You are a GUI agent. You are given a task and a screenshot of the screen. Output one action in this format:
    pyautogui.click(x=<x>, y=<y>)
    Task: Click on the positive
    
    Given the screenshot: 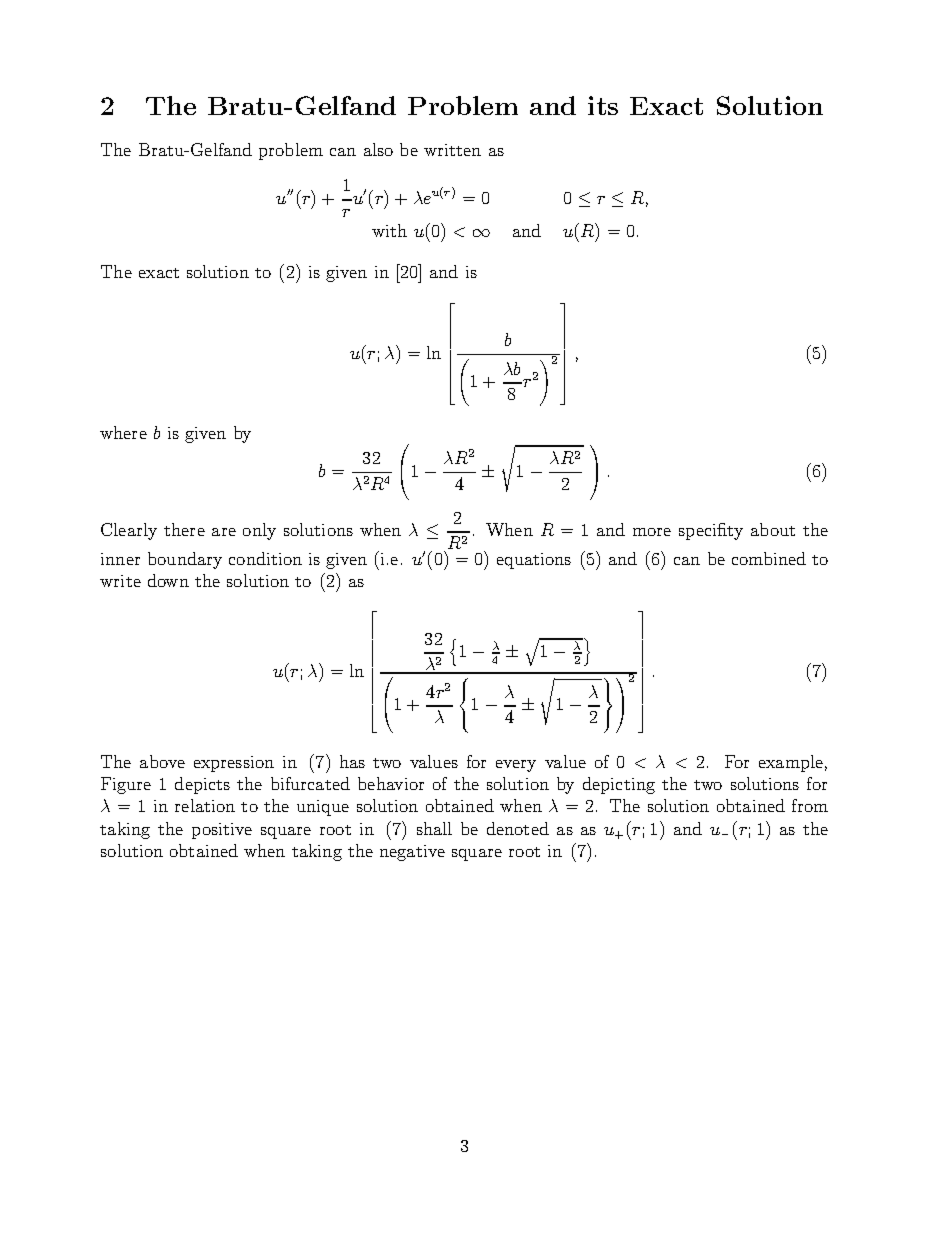 What is the action you would take?
    pyautogui.click(x=222, y=831)
